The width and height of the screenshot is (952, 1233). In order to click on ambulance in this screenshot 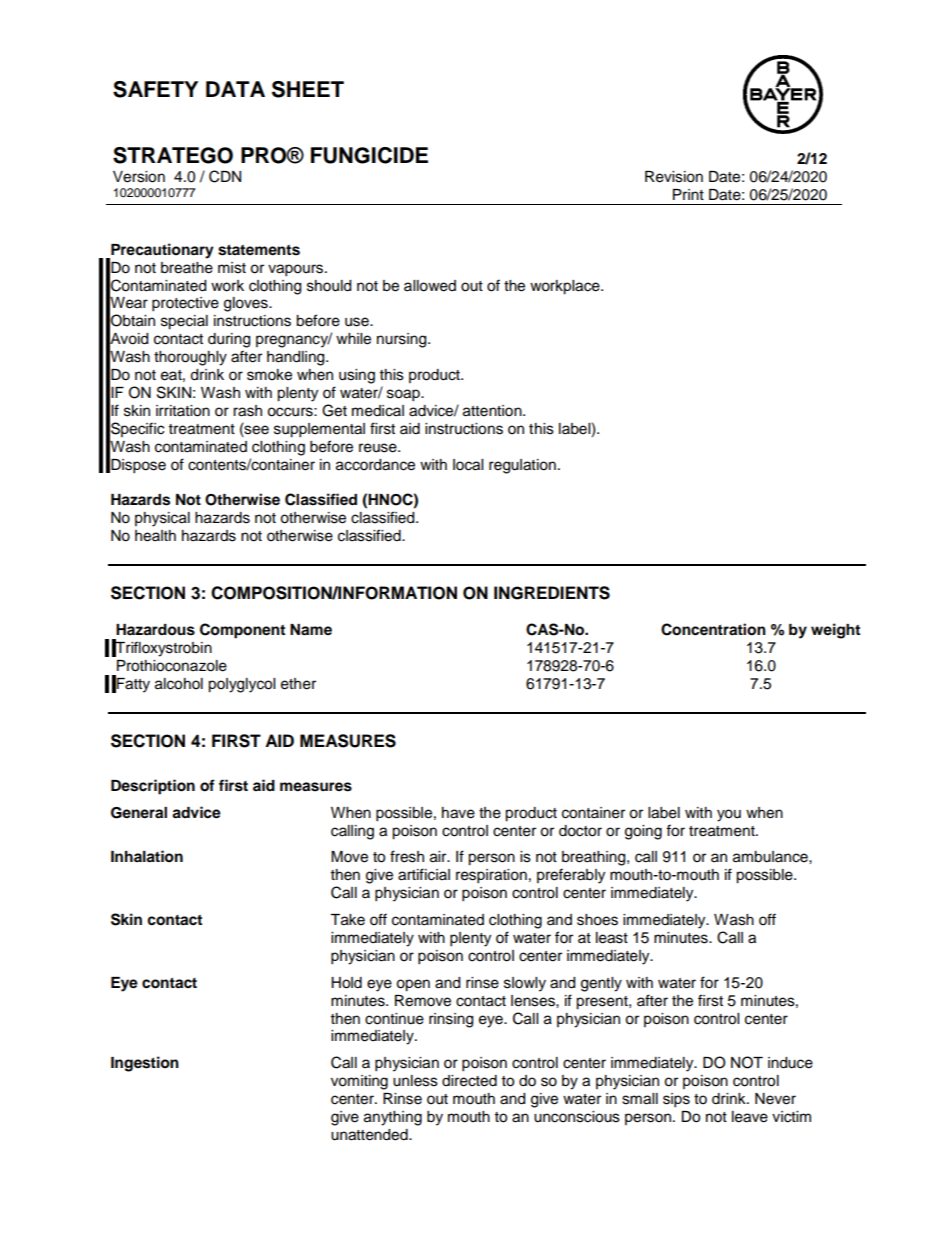, I will do `click(771, 857)`.
